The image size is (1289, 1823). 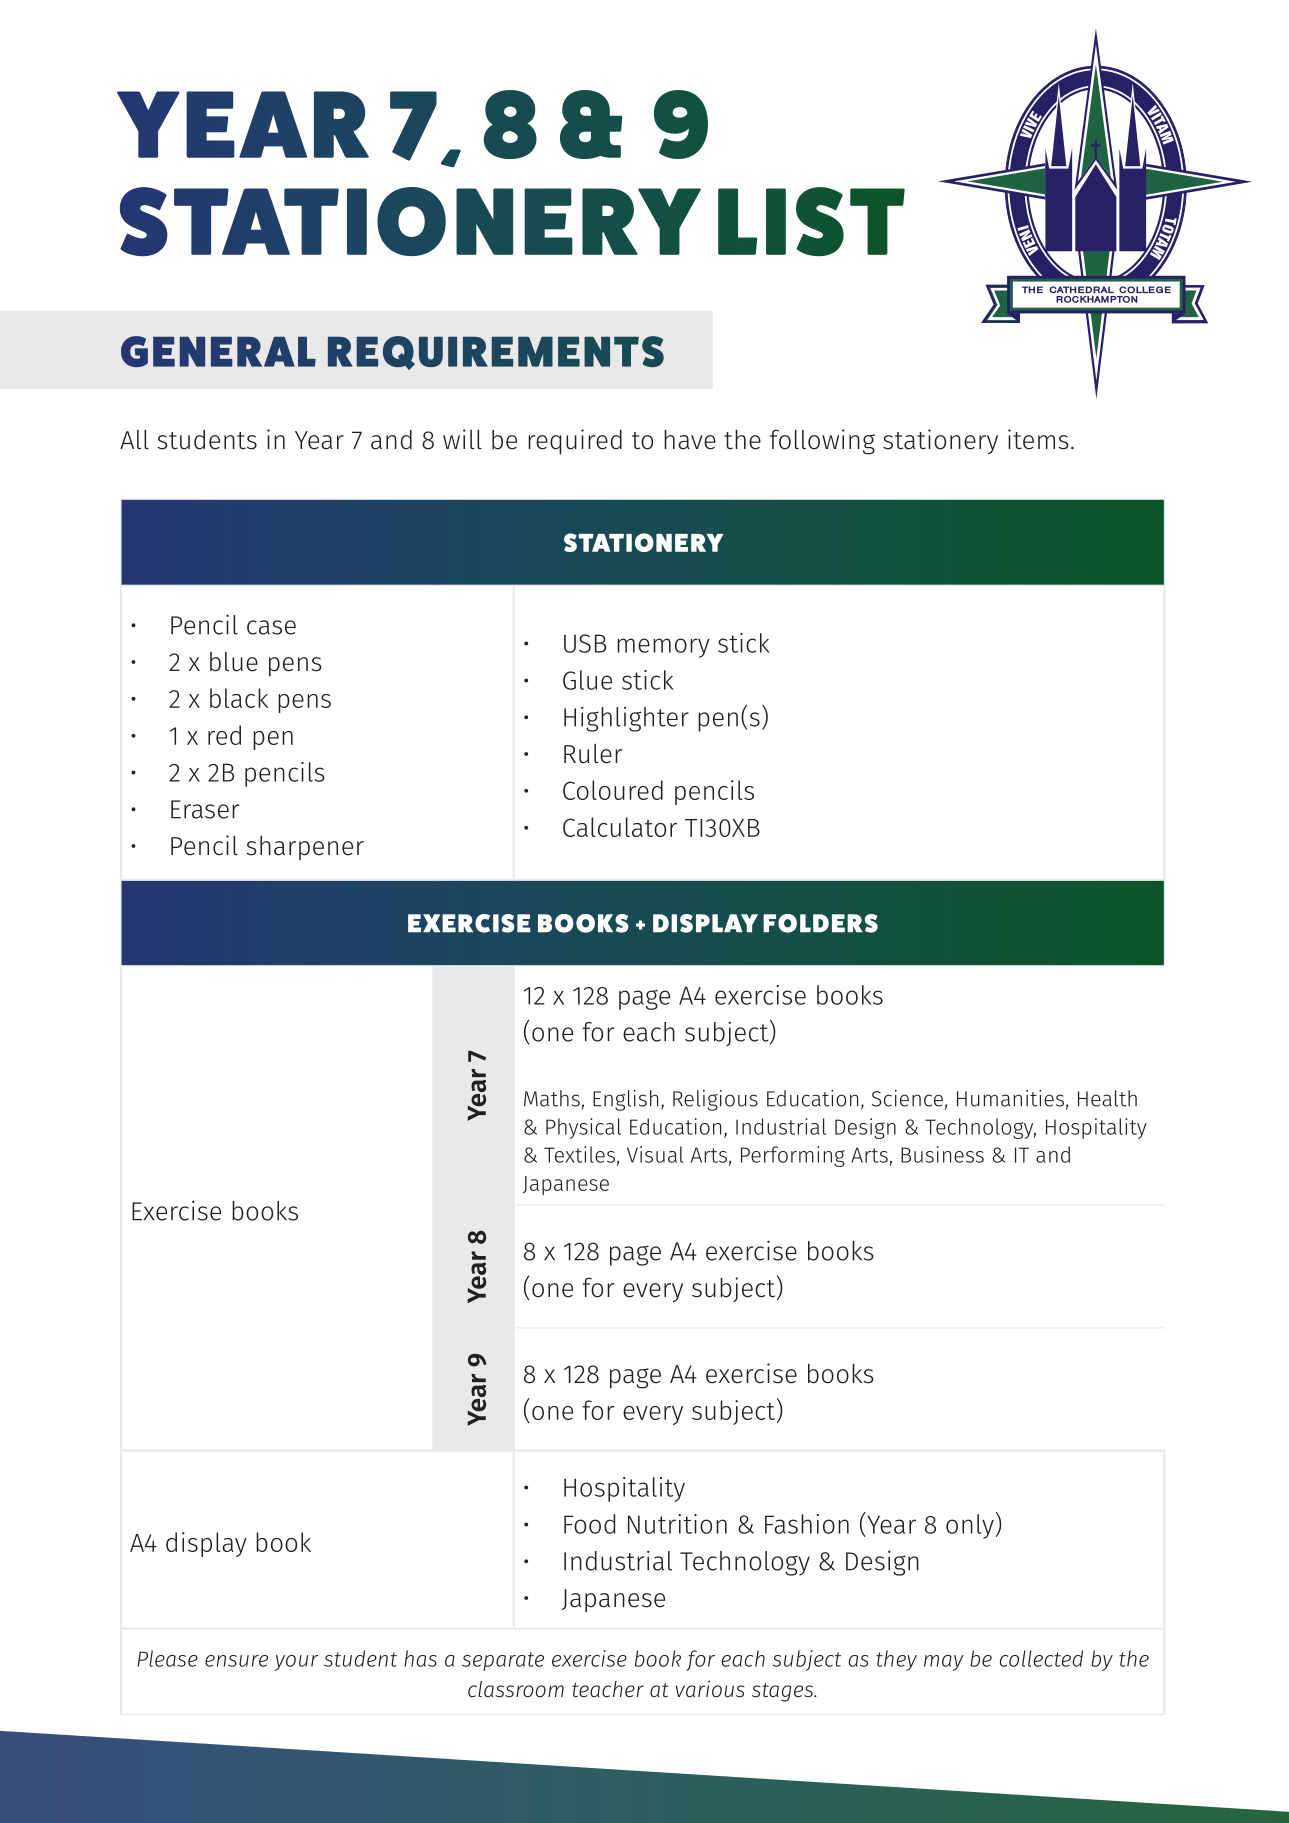 I want to click on REQUIREMENTS, so click(x=496, y=353).
